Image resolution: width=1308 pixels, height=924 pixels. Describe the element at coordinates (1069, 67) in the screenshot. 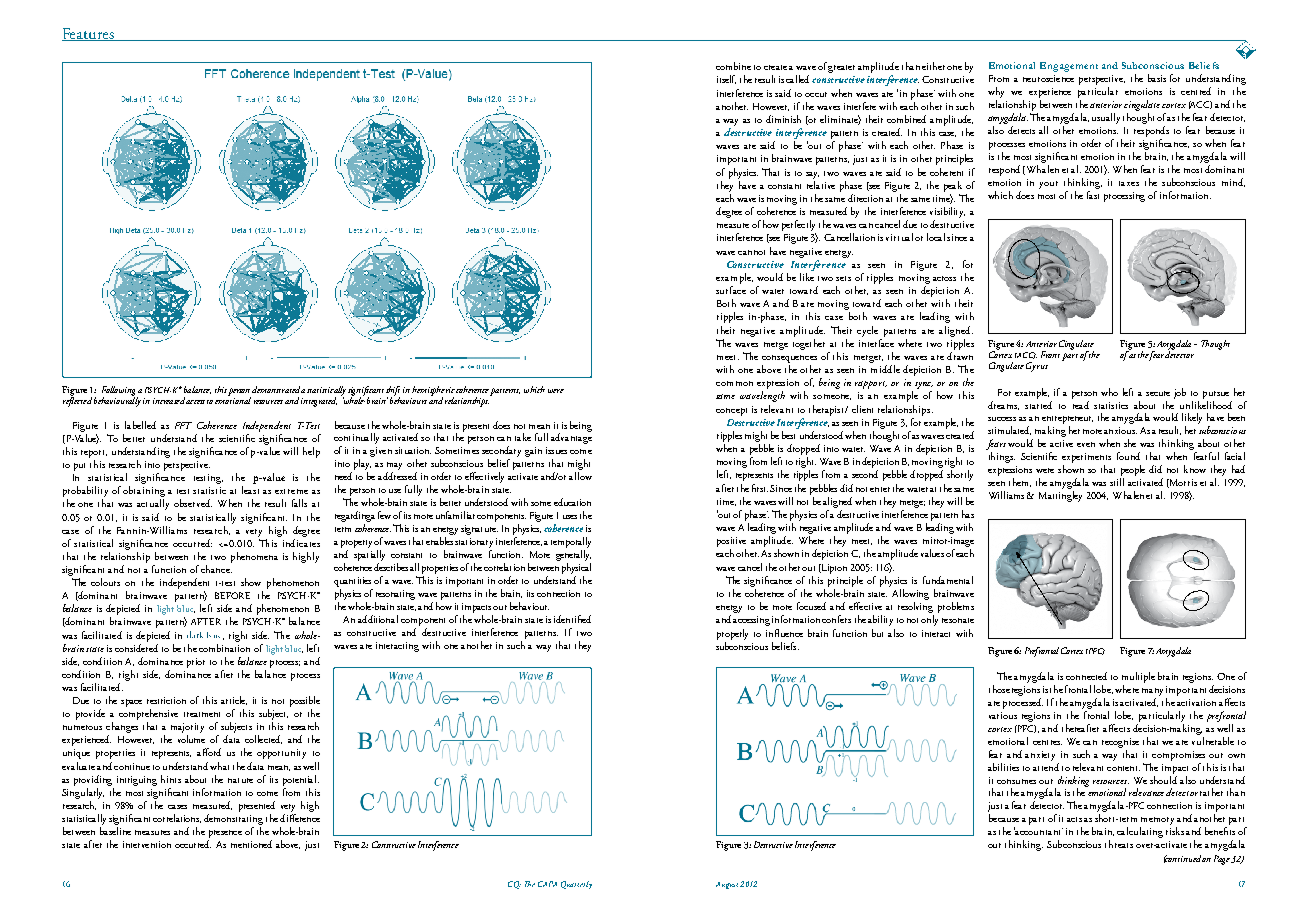

I see `Engagement` at that location.
